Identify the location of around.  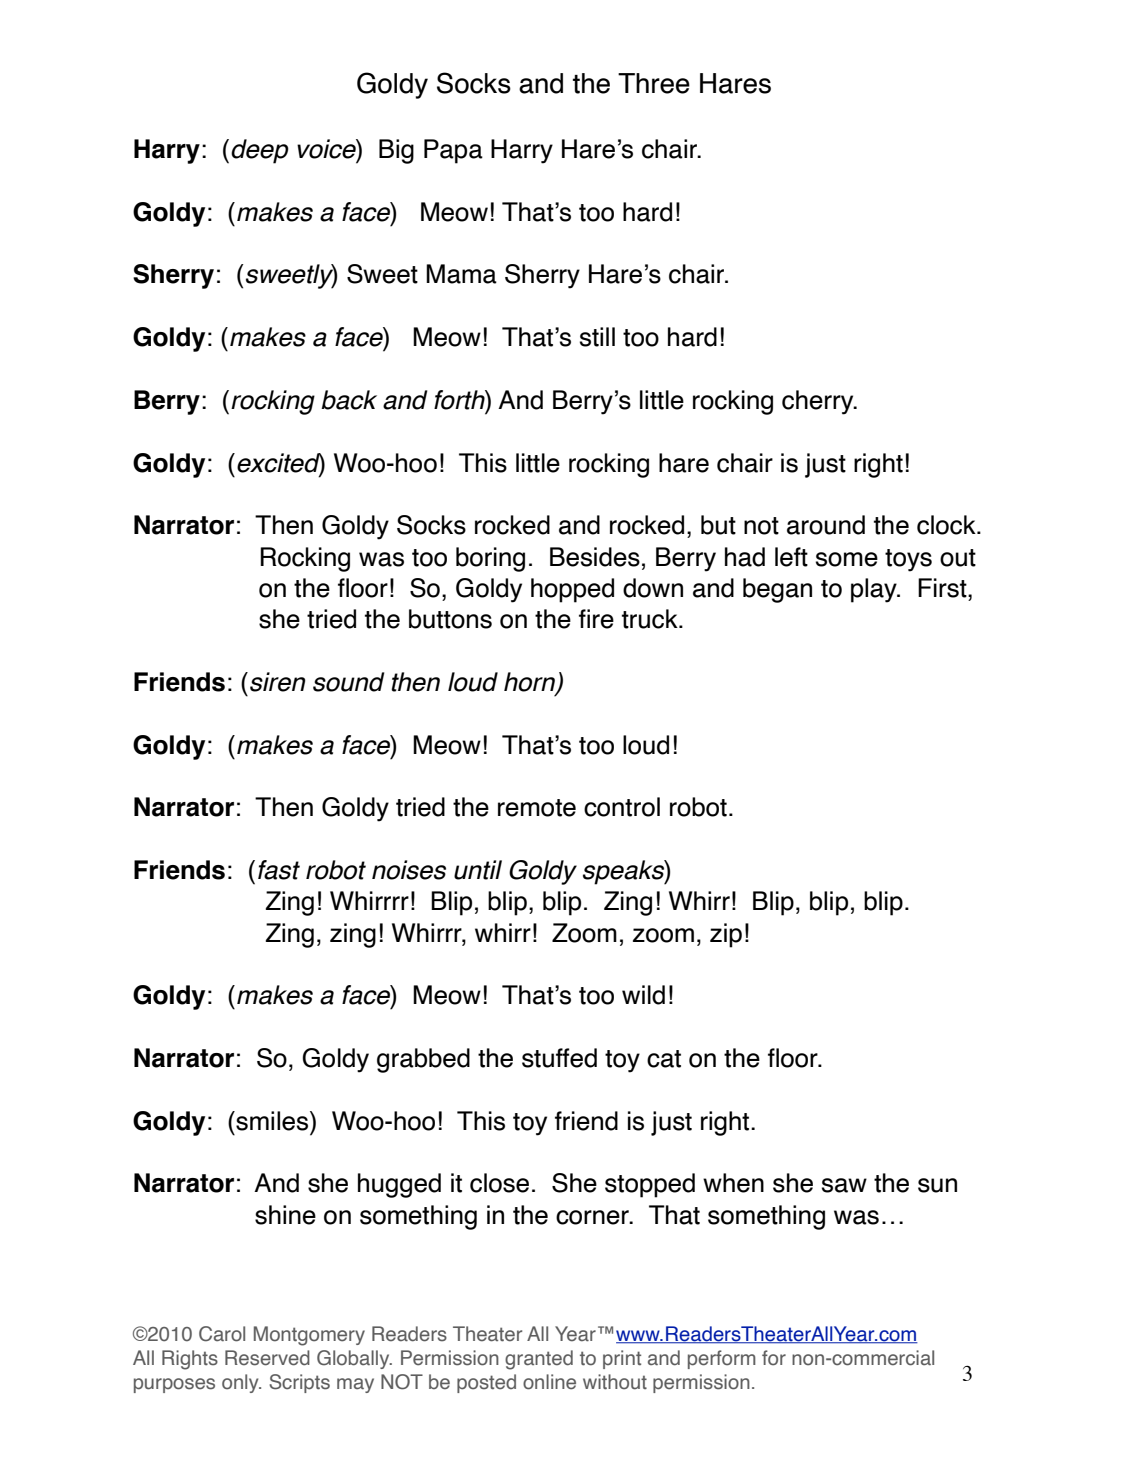
(826, 525).
